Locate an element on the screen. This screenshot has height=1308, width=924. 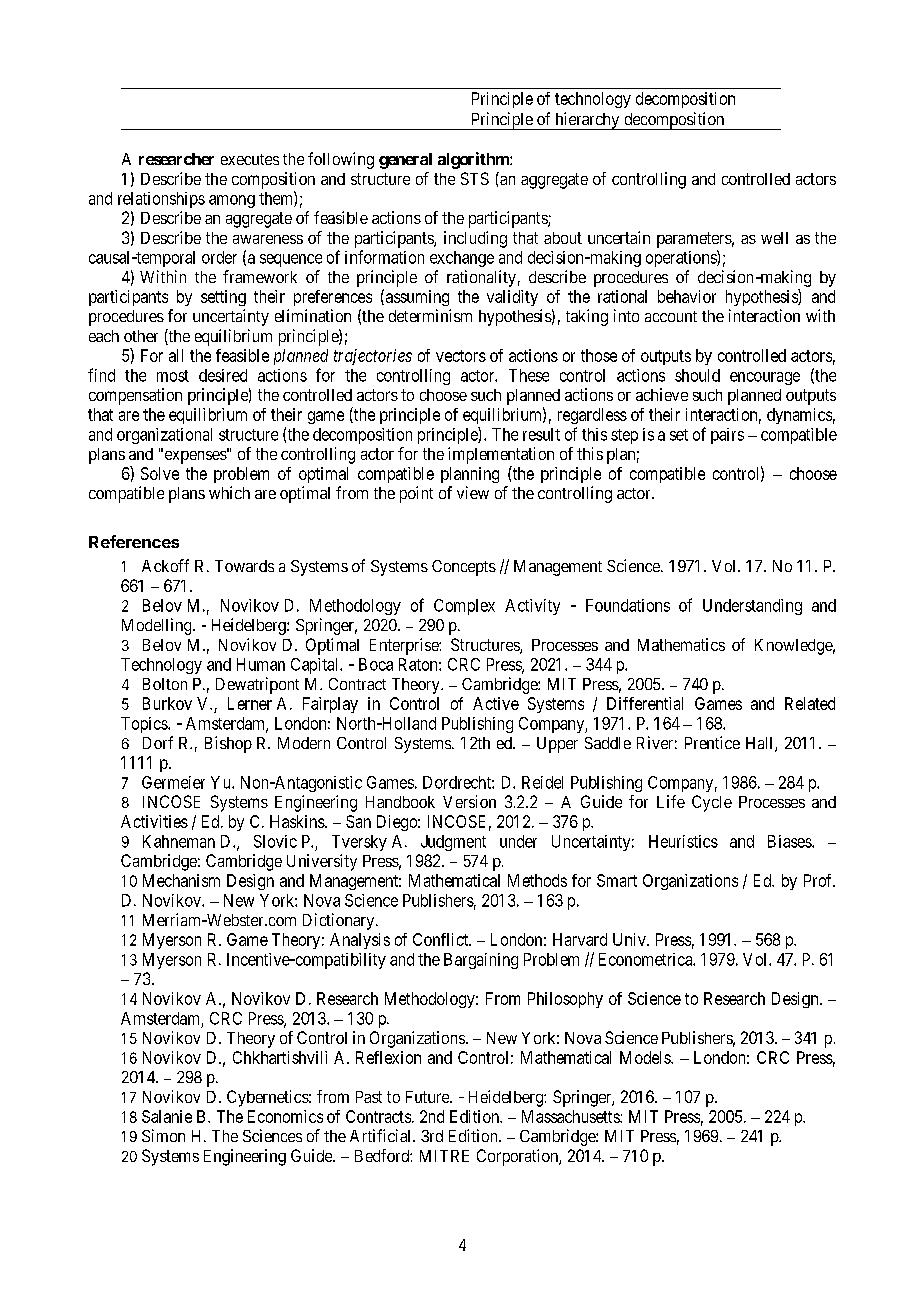
Mechanism is located at coordinates (181, 880).
